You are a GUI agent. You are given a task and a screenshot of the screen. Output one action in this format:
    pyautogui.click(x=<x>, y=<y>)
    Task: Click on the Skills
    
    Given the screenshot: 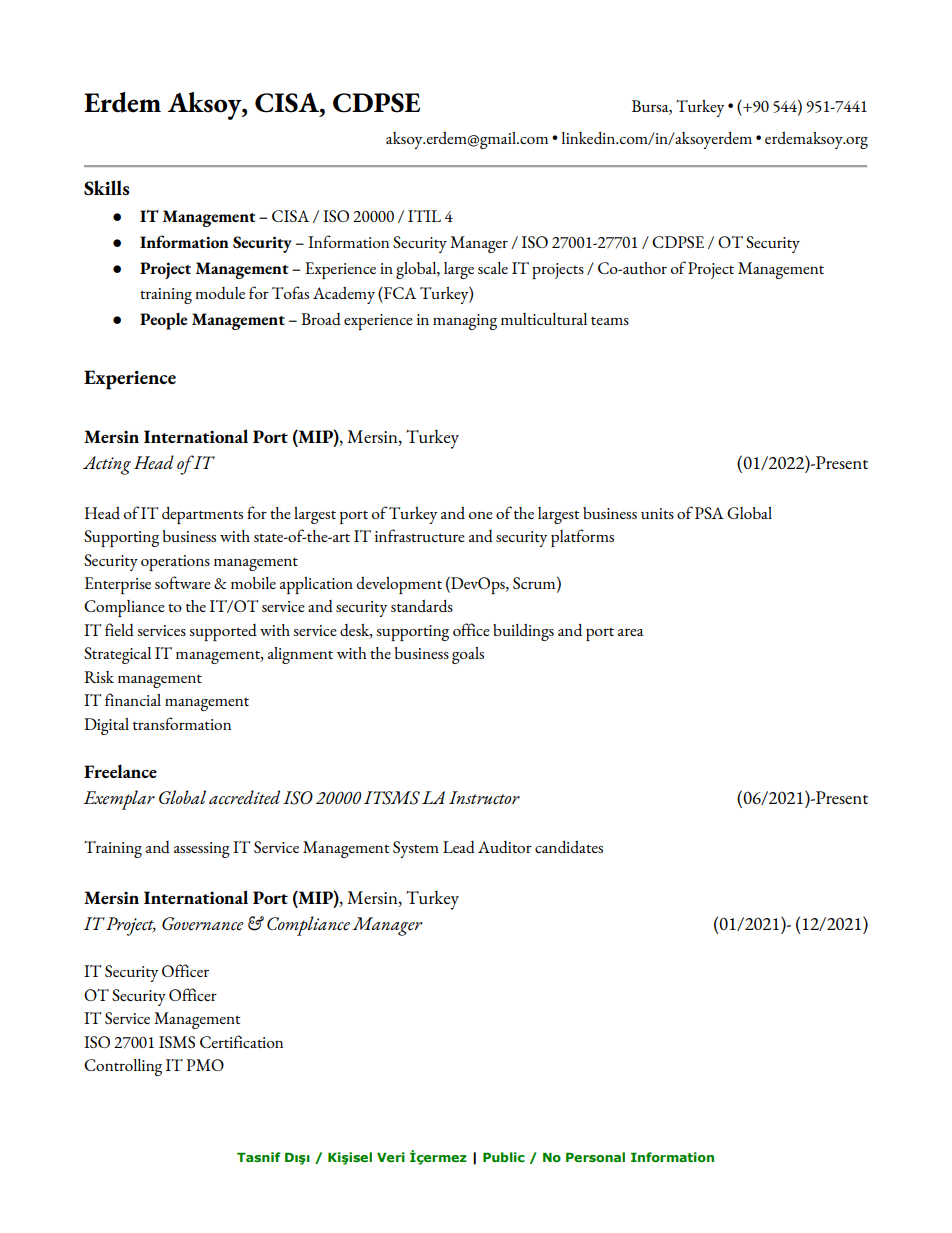 What is the action you would take?
    pyautogui.click(x=106, y=187)
